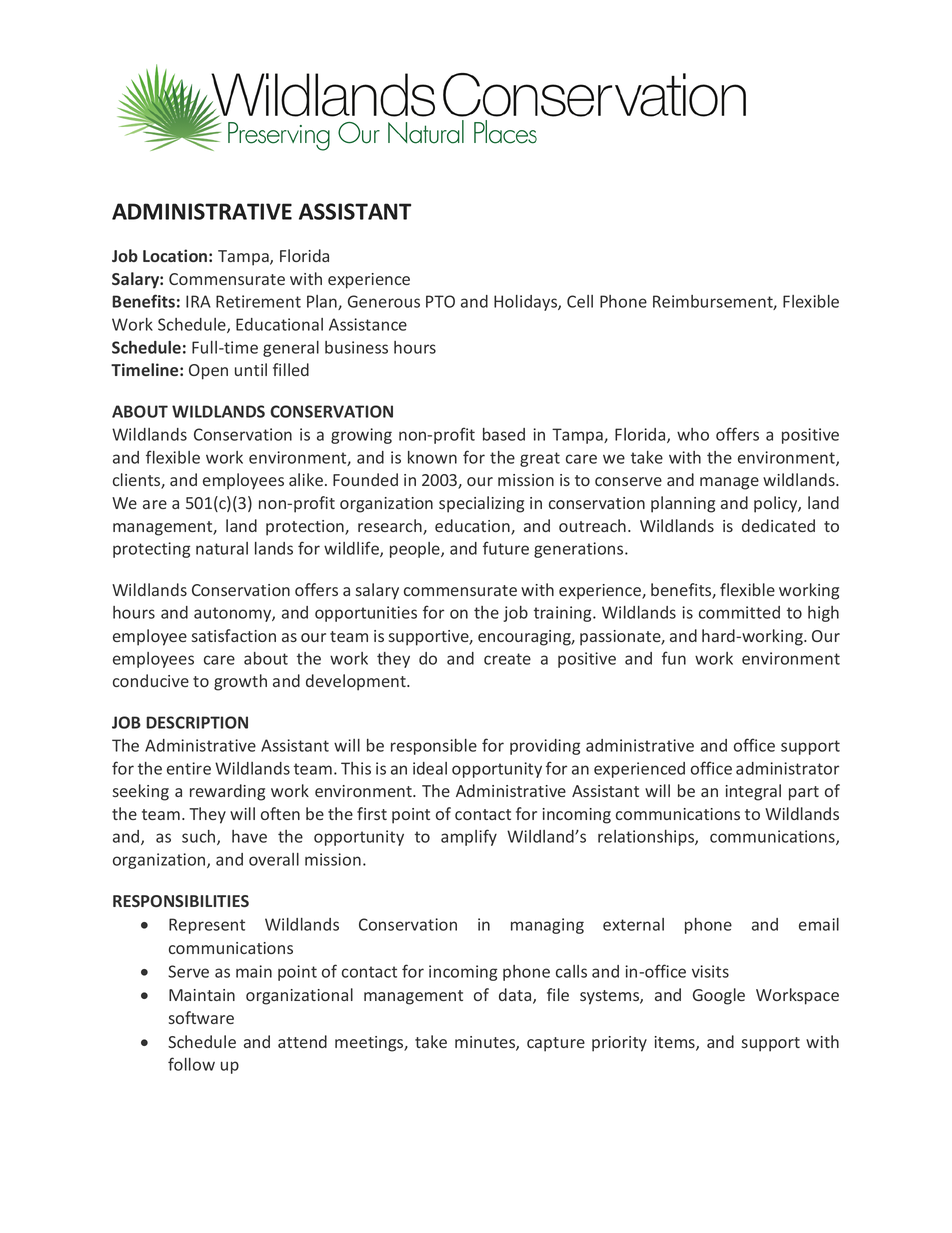  I want to click on IRA, so click(198, 301).
